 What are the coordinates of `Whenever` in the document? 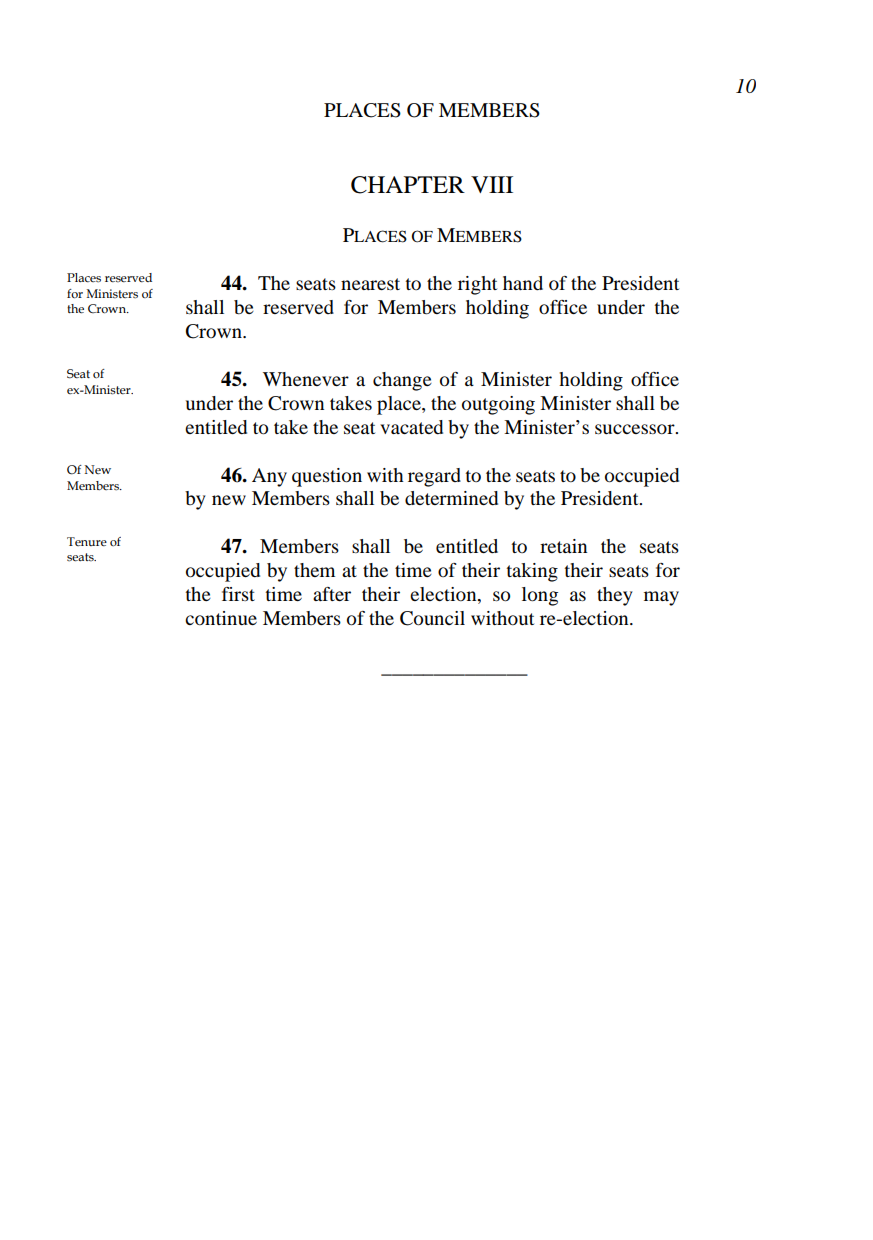 It's located at (306, 379).
